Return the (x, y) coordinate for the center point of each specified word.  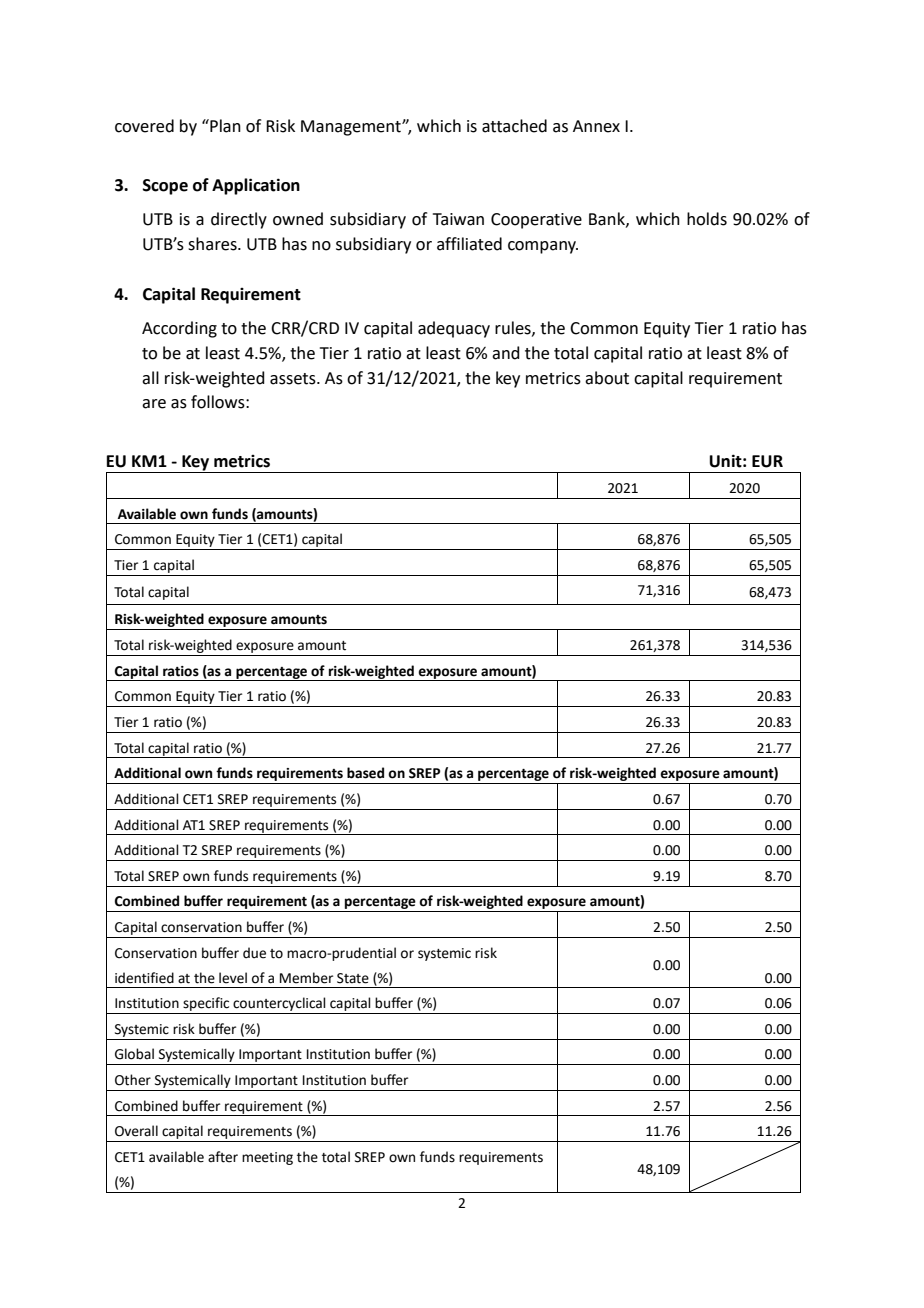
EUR (767, 461)
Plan (224, 126)
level (233, 978)
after (223, 1157)
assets (294, 379)
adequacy (454, 329)
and (506, 353)
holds (707, 219)
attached (514, 126)
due (254, 953)
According (179, 329)
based (365, 773)
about (607, 378)
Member (306, 978)
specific (206, 1004)
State (353, 978)
